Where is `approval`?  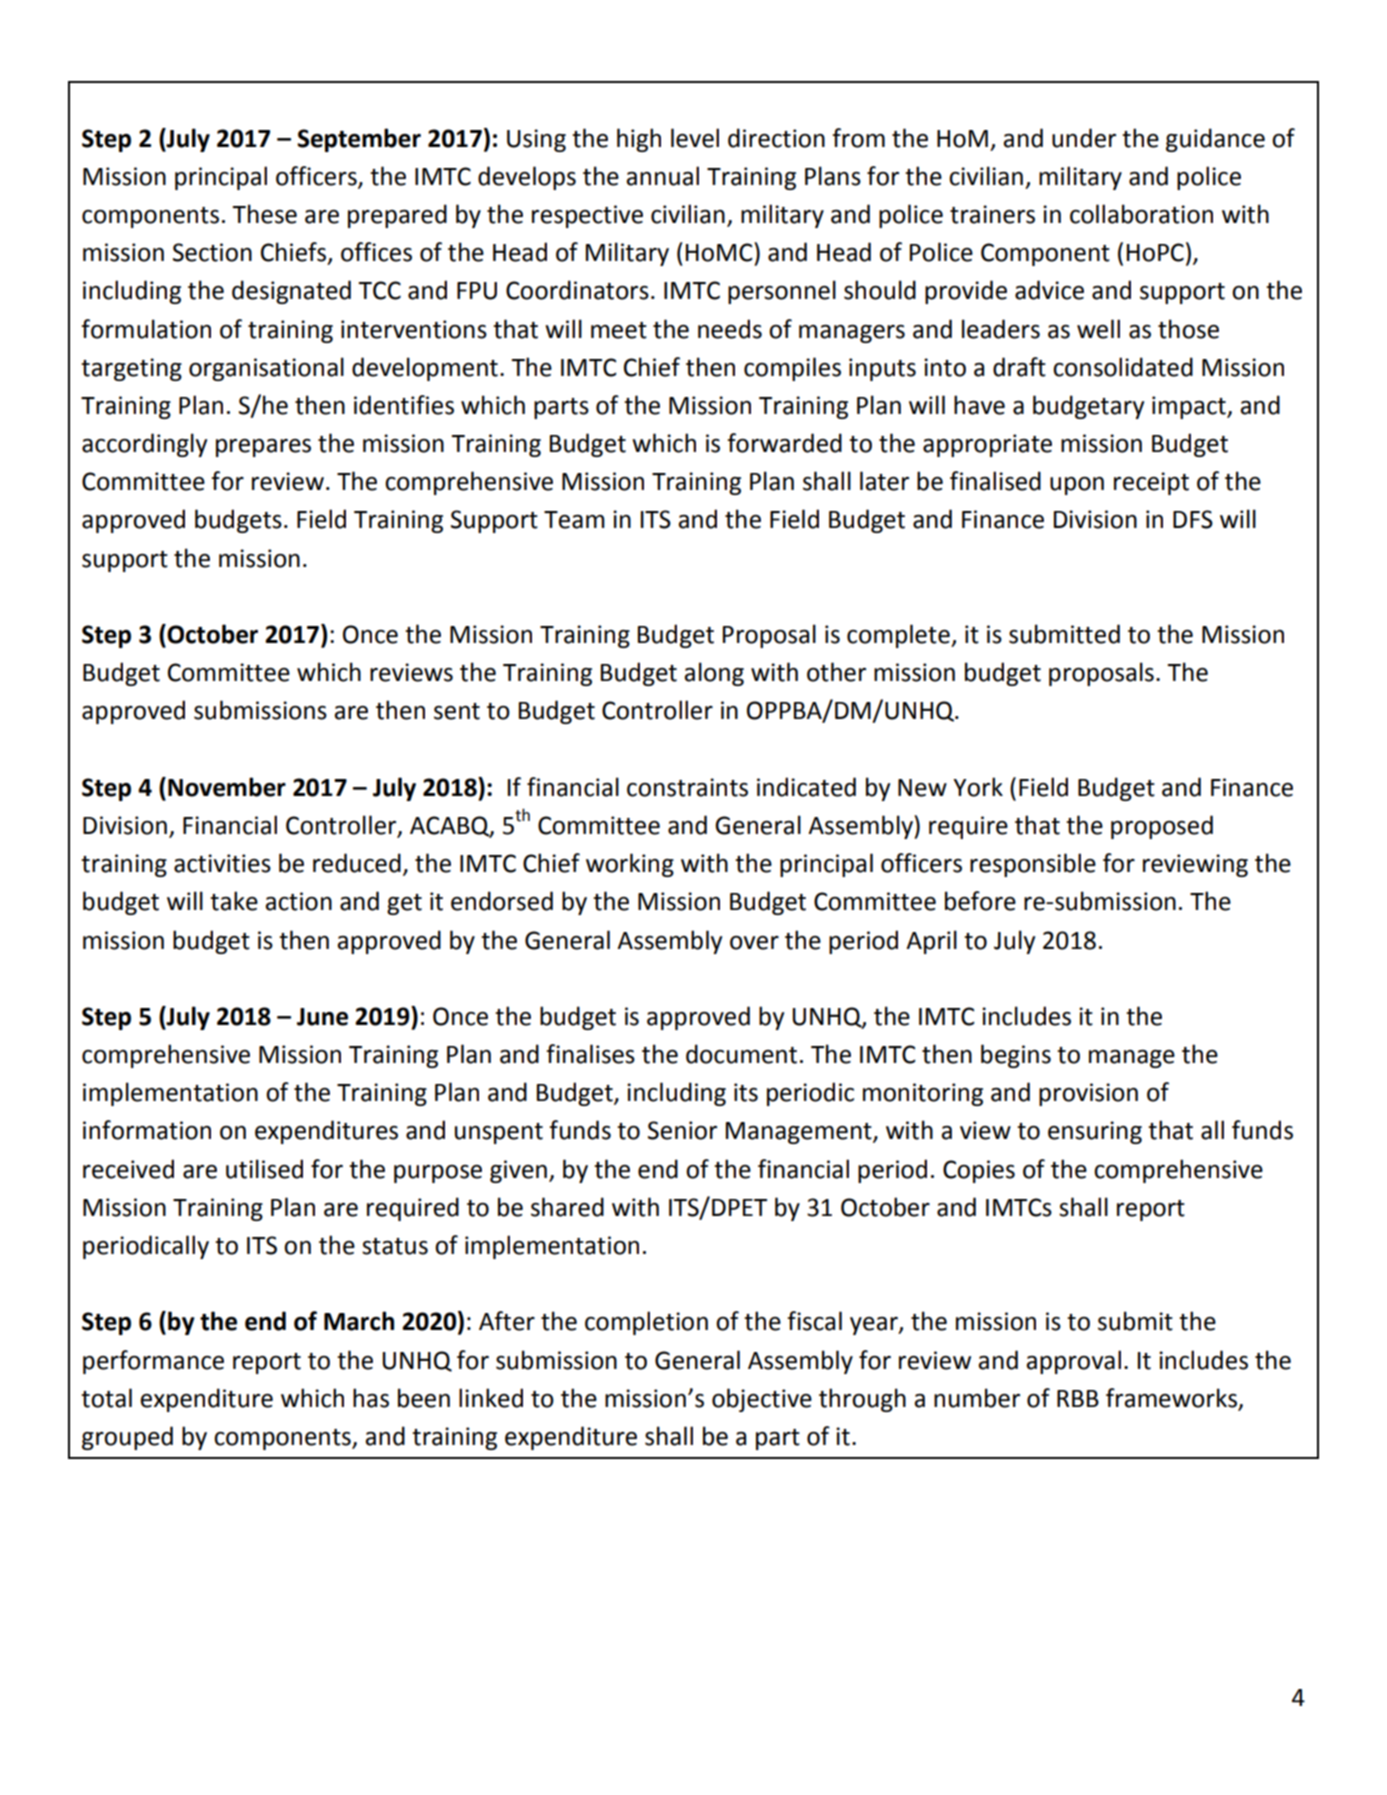
approval is located at coordinates (1073, 1362).
